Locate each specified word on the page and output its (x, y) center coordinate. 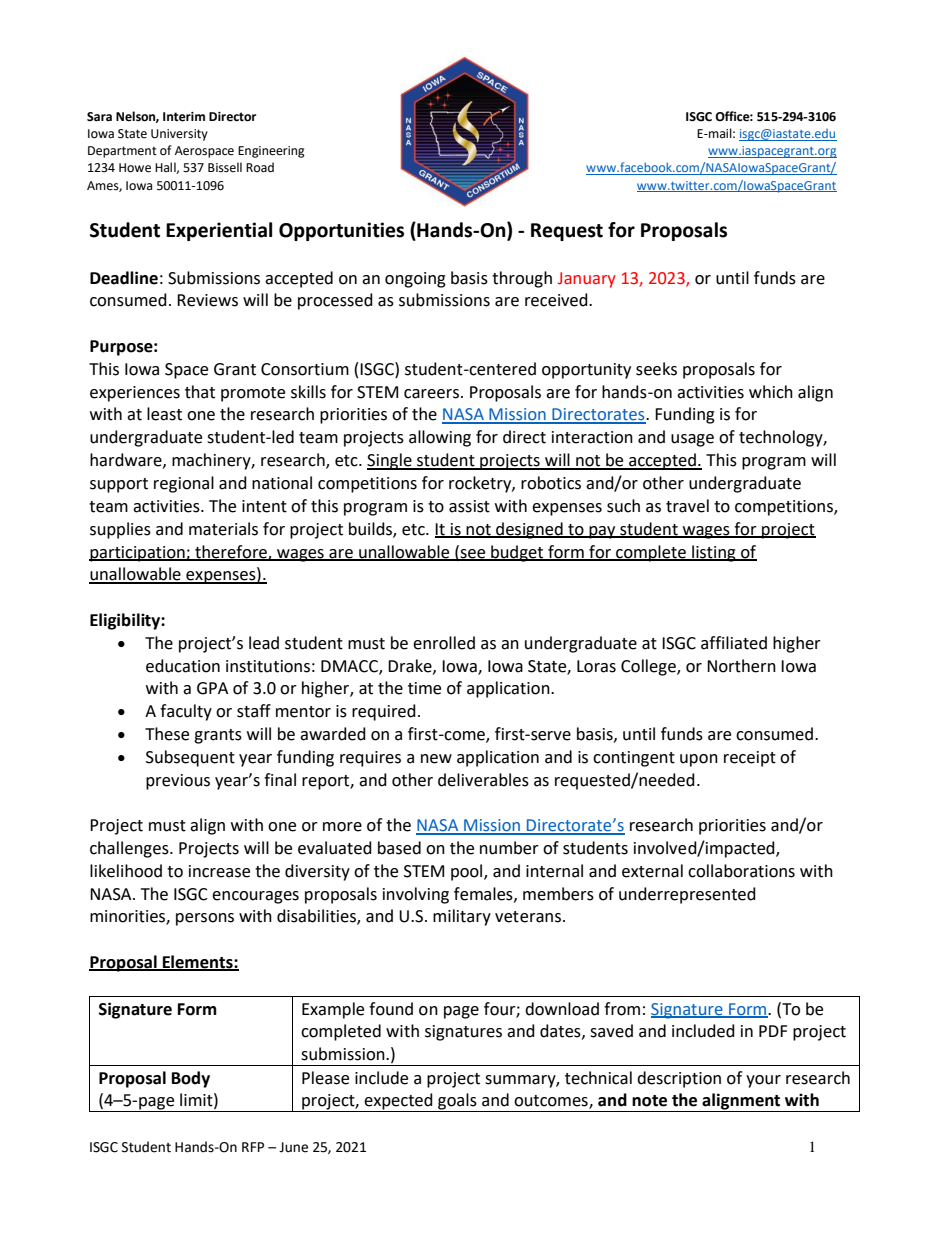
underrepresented (687, 895)
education (183, 666)
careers (431, 394)
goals (457, 1102)
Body (191, 1079)
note (649, 1101)
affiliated (734, 643)
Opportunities (341, 231)
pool (468, 872)
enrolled (444, 643)
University (179, 135)
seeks (656, 369)
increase (219, 871)
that (200, 392)
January (587, 280)
